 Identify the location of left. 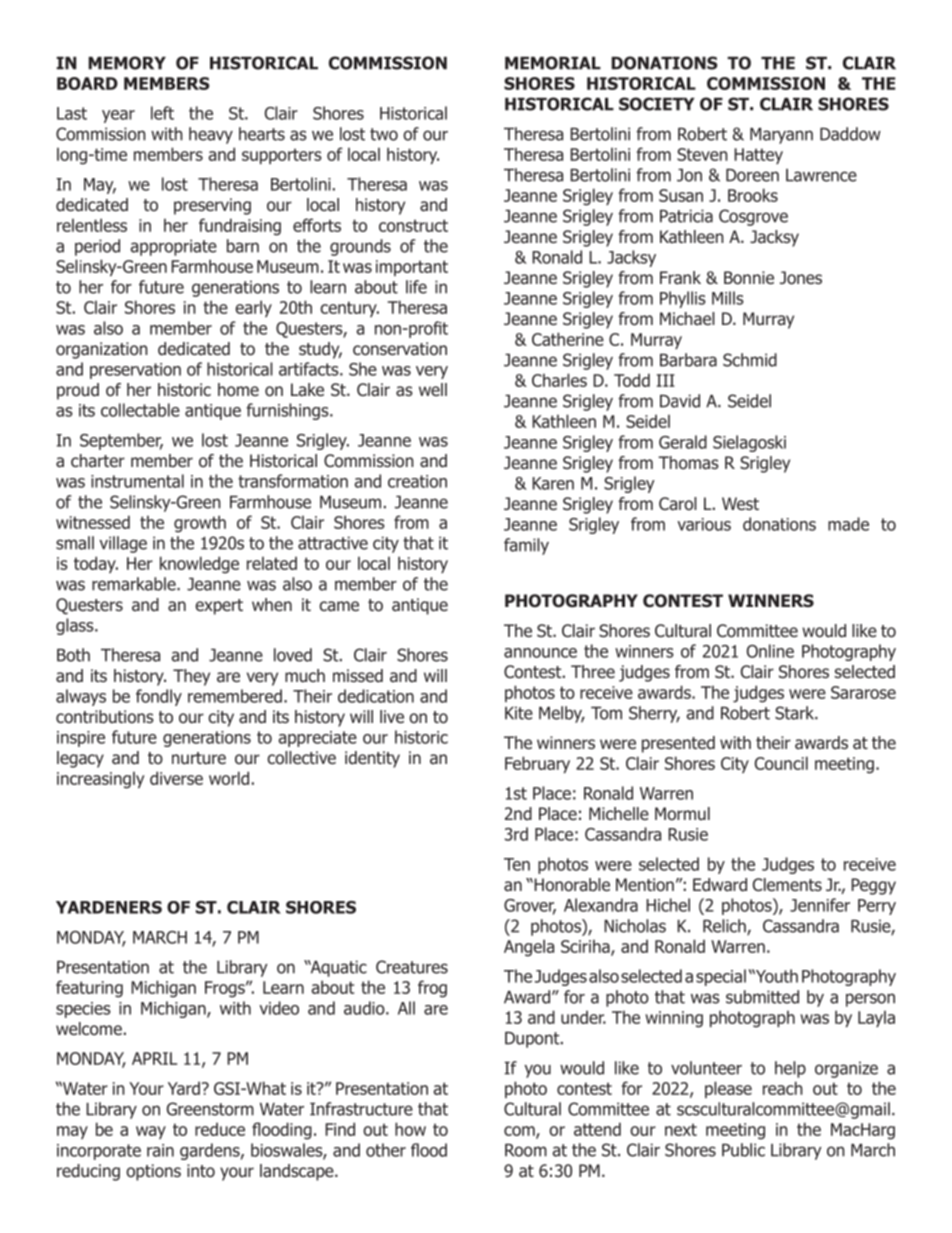
(162, 113).
